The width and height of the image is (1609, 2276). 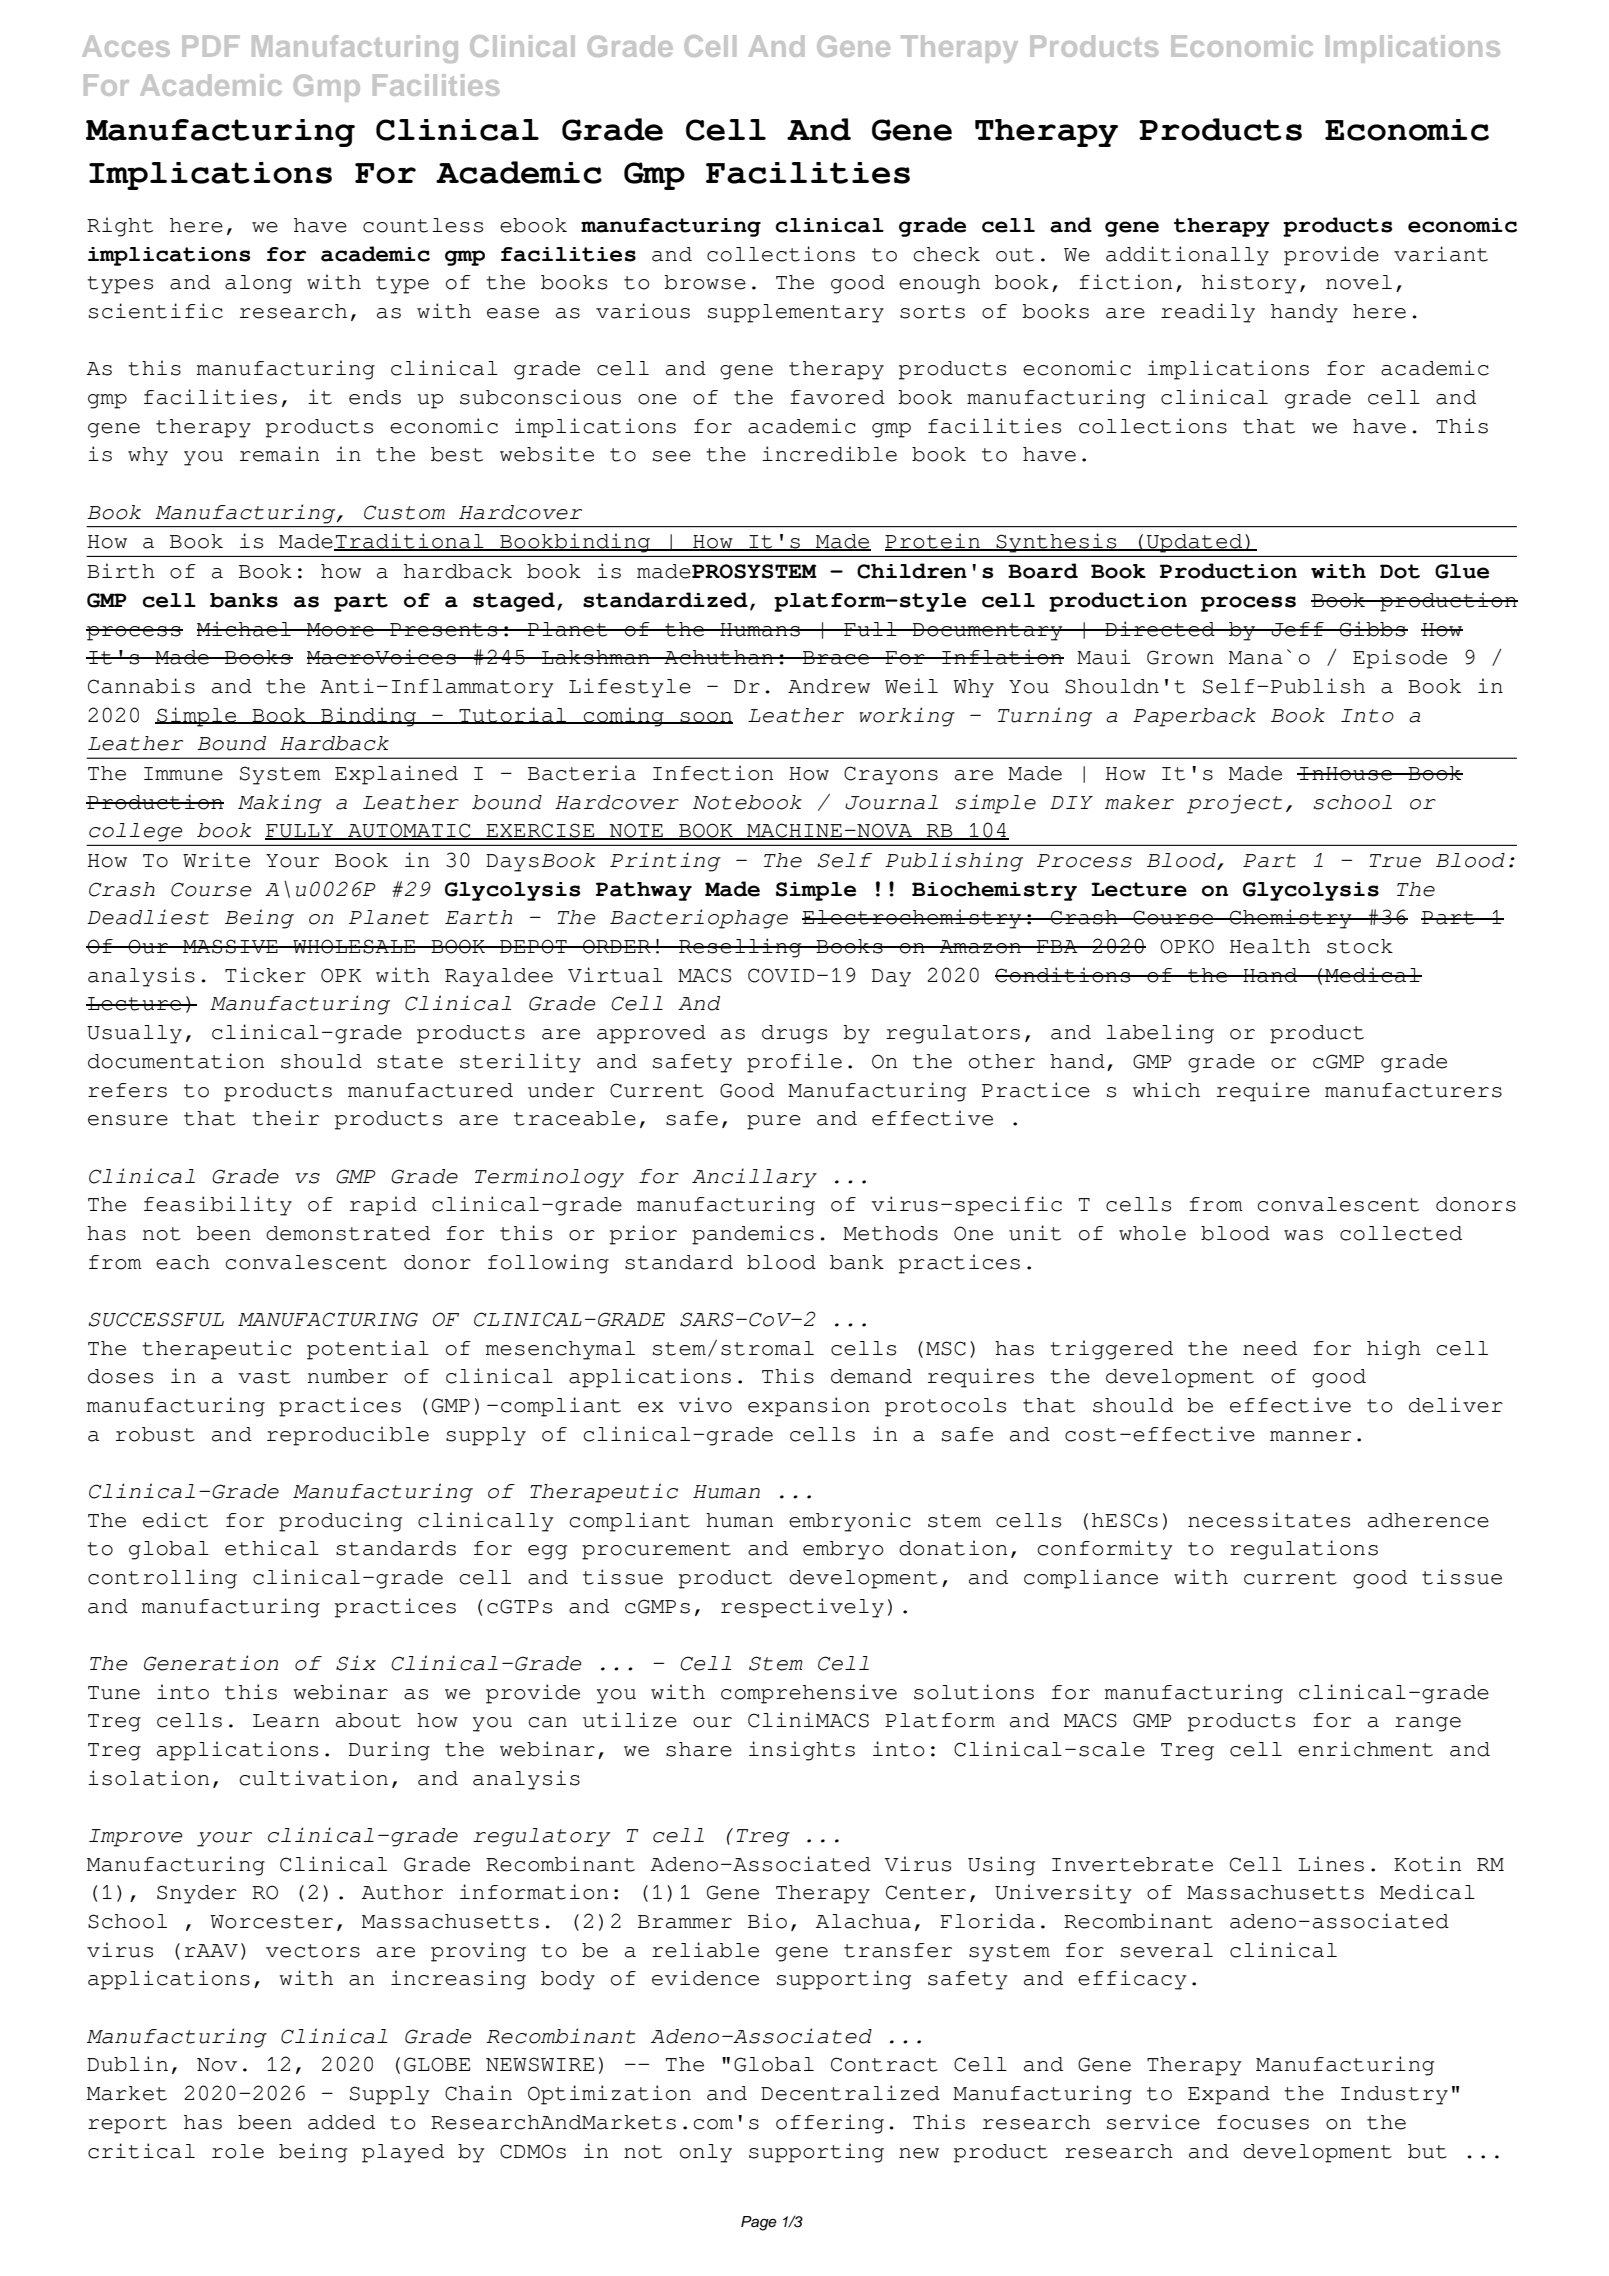 I want to click on Making, so click(x=280, y=804).
